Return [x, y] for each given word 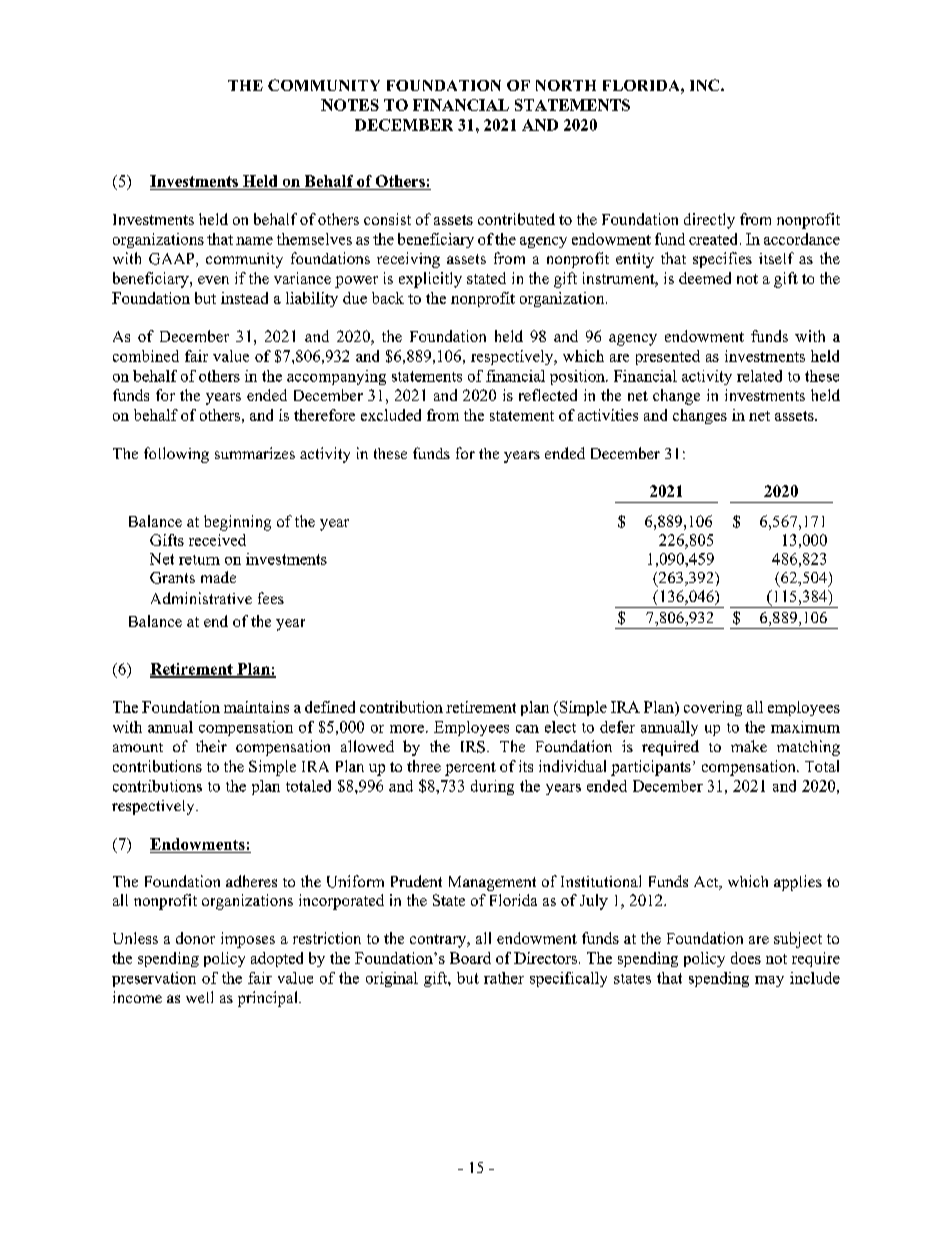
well [199, 997]
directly [709, 221]
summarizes [255, 453]
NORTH [566, 85]
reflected [548, 395]
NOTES [350, 105]
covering [713, 708]
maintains [256, 707]
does [746, 958]
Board [470, 958]
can [527, 729]
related [759, 376]
